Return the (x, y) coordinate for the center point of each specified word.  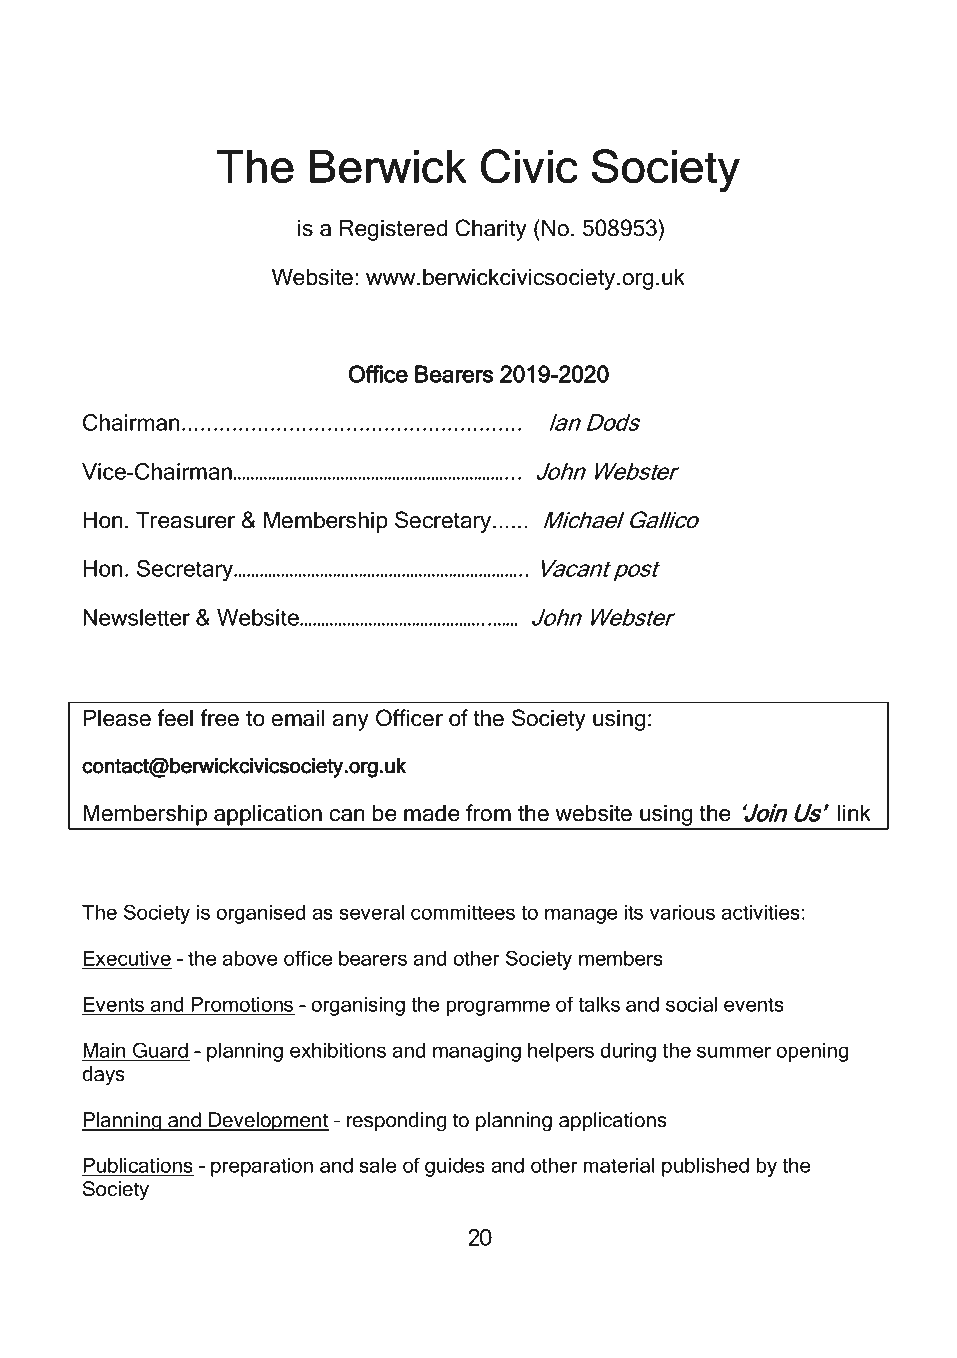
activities (761, 912)
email (298, 718)
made (432, 813)
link (854, 812)
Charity (491, 230)
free (219, 718)
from (488, 813)
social (691, 1004)
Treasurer (185, 520)
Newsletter (137, 617)
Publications (138, 1166)
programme (498, 1008)
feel (175, 718)
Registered (393, 230)
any (351, 722)
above (250, 958)
